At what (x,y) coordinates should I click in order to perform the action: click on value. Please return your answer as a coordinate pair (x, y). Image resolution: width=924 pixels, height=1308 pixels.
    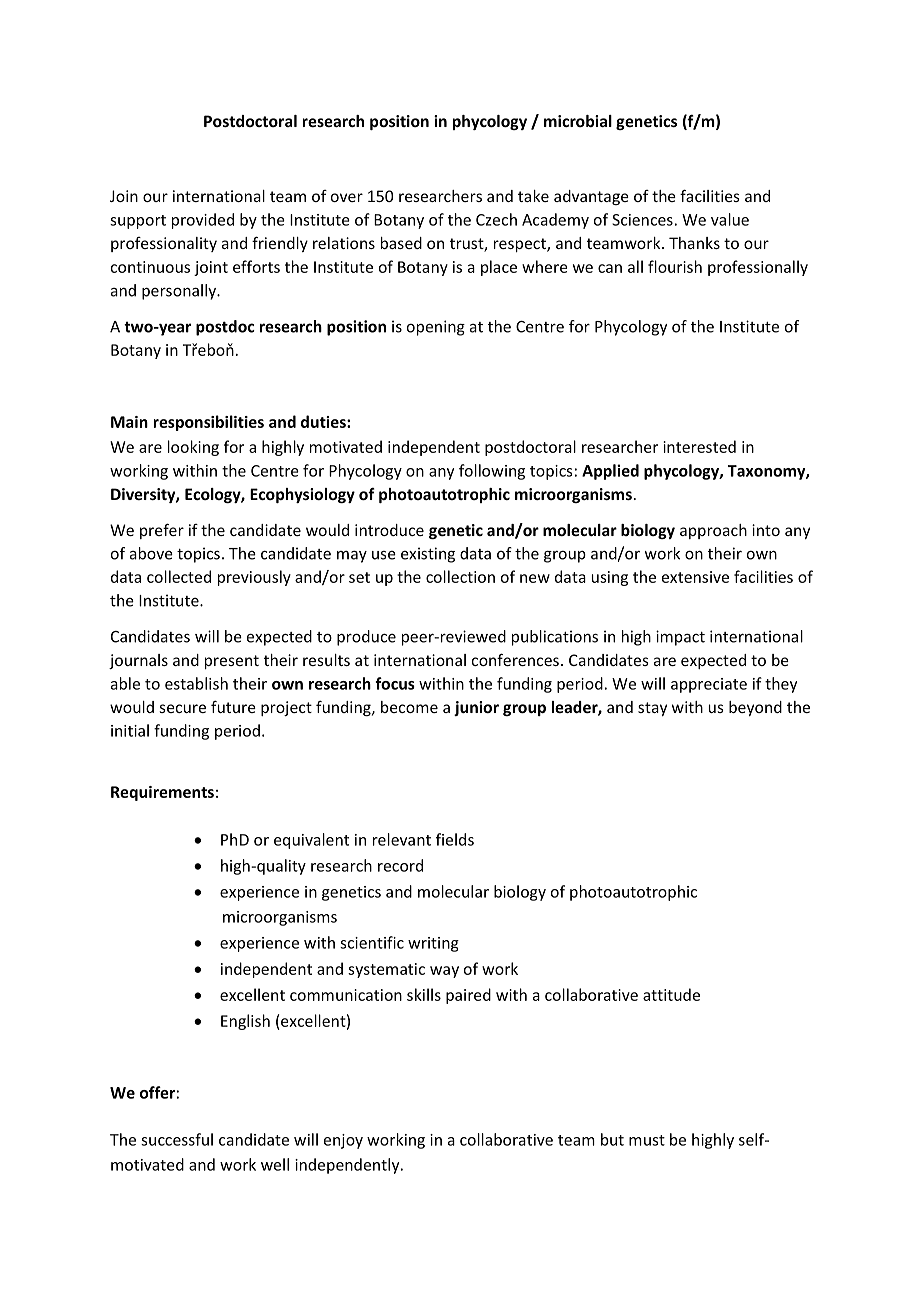
    Looking at the image, I should click on (730, 219).
